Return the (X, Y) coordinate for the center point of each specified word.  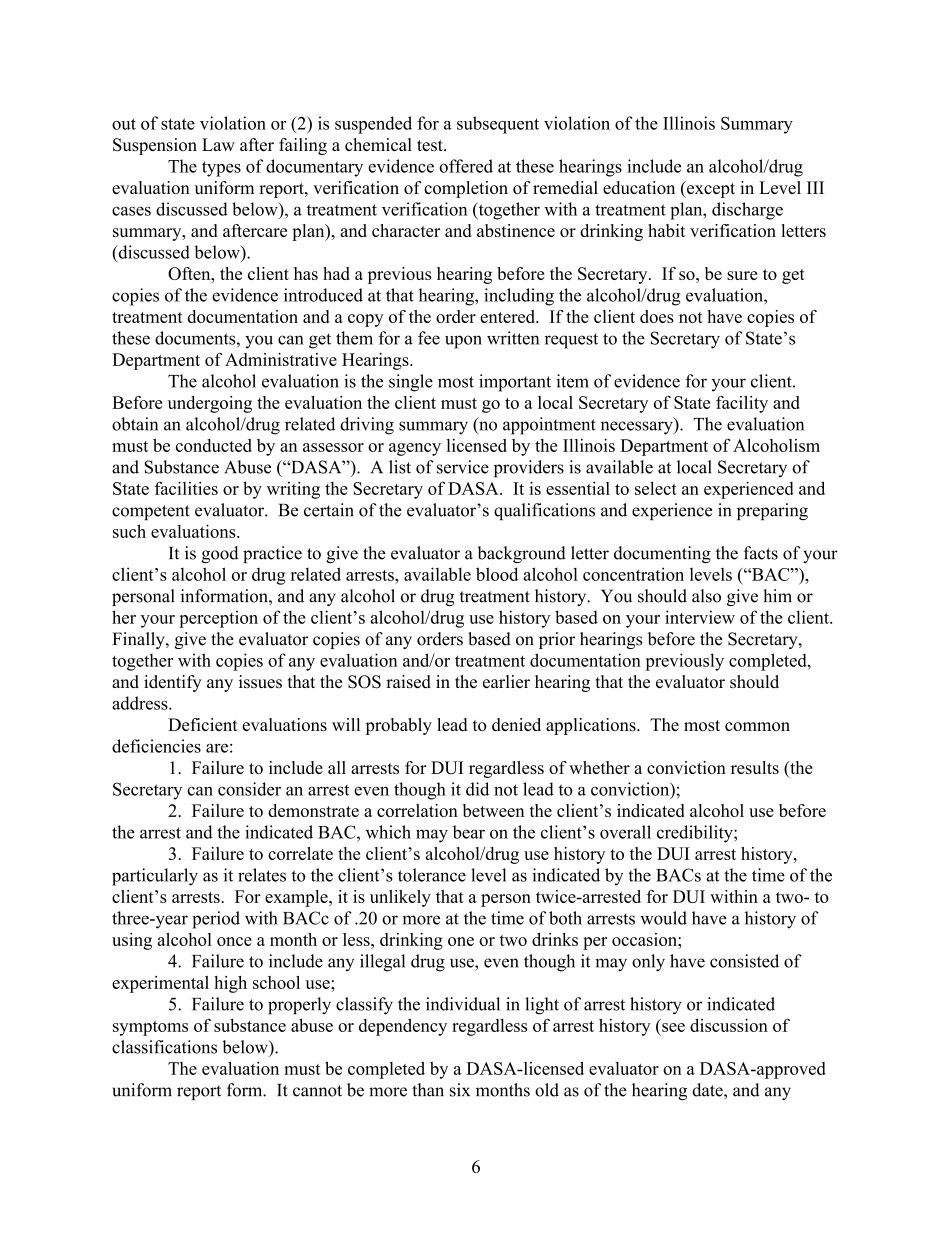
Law (218, 144)
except (710, 189)
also (706, 596)
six (460, 1090)
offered (466, 166)
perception (218, 619)
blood (497, 574)
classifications (164, 1047)
